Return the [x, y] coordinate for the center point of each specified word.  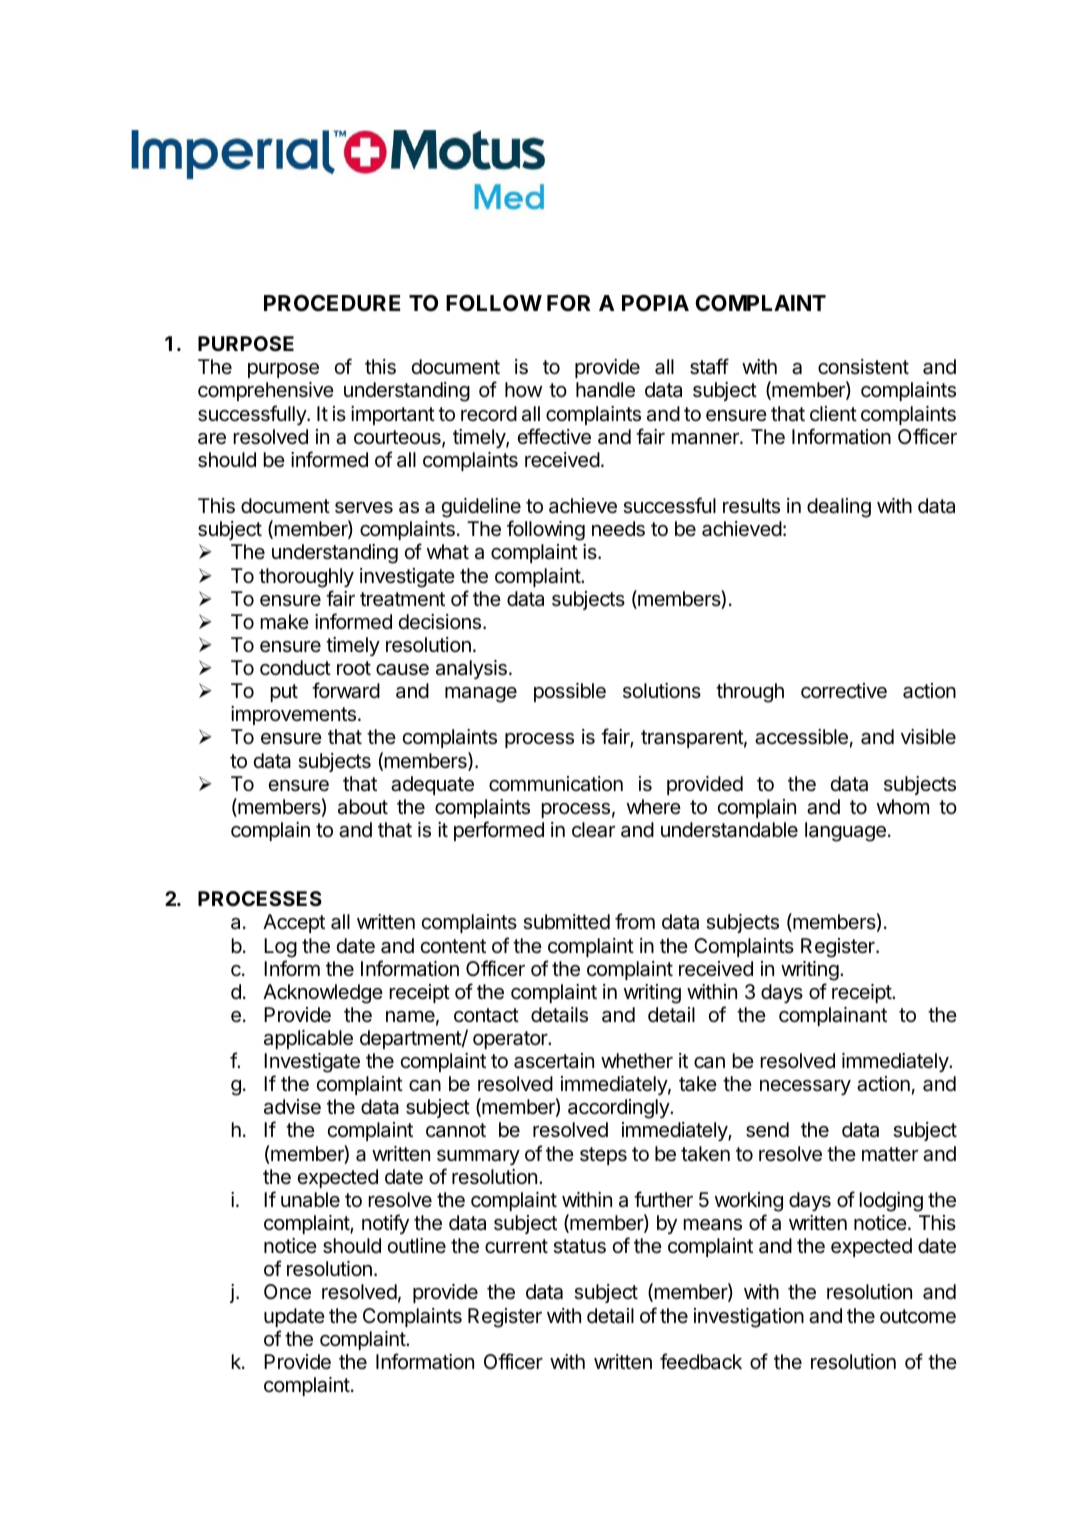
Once [287, 1292]
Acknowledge [323, 994]
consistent [863, 367]
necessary [805, 1087]
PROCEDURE [332, 303]
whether [637, 1061]
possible [570, 692]
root [354, 668]
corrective [844, 691]
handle [605, 390]
